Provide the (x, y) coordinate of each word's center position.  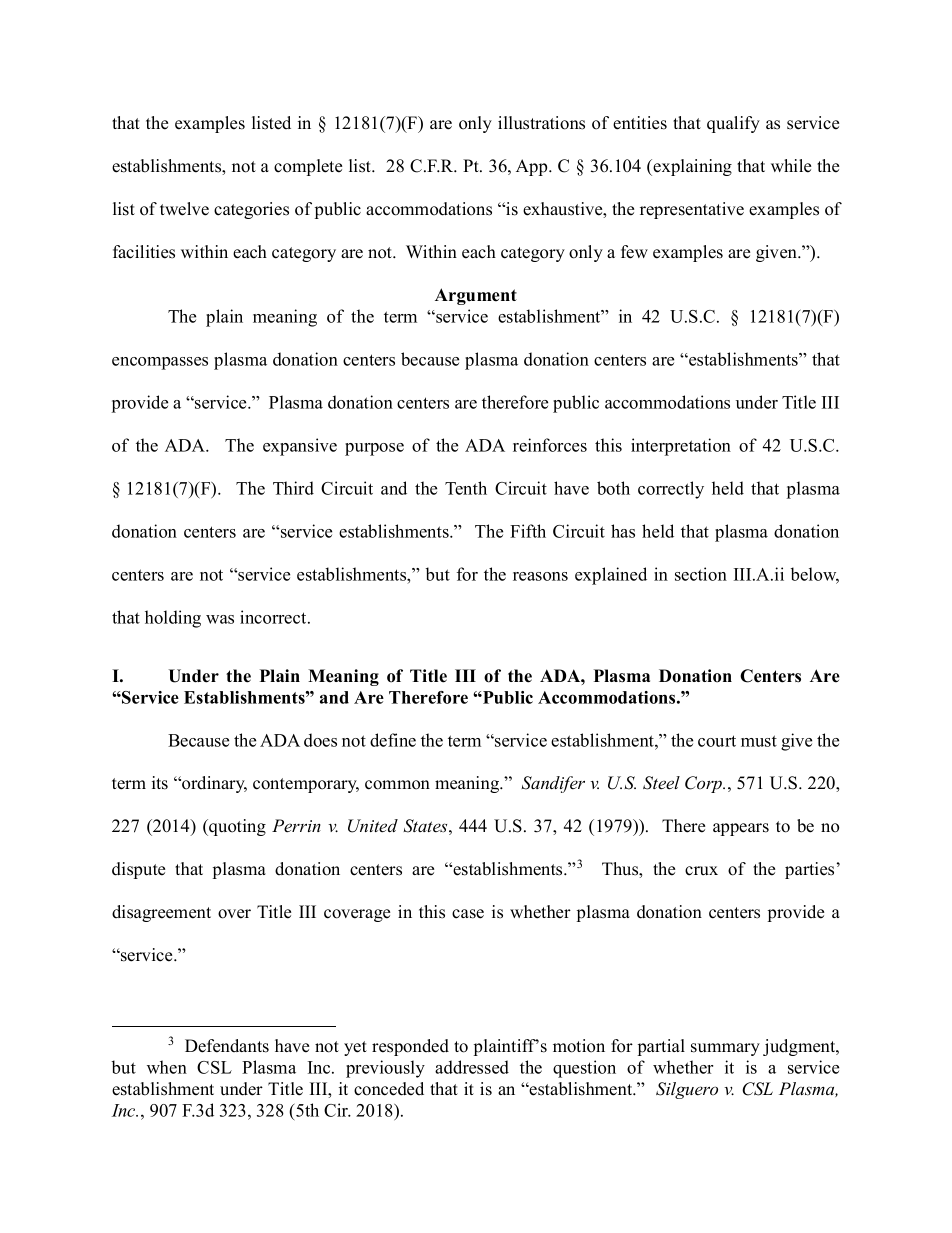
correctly (671, 490)
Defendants (227, 1046)
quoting (236, 827)
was (220, 619)
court (717, 741)
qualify (733, 124)
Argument (476, 296)
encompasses (160, 363)
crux (701, 871)
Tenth (466, 488)
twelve (184, 209)
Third (293, 488)
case (468, 914)
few (634, 252)
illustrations (541, 123)
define (393, 740)
